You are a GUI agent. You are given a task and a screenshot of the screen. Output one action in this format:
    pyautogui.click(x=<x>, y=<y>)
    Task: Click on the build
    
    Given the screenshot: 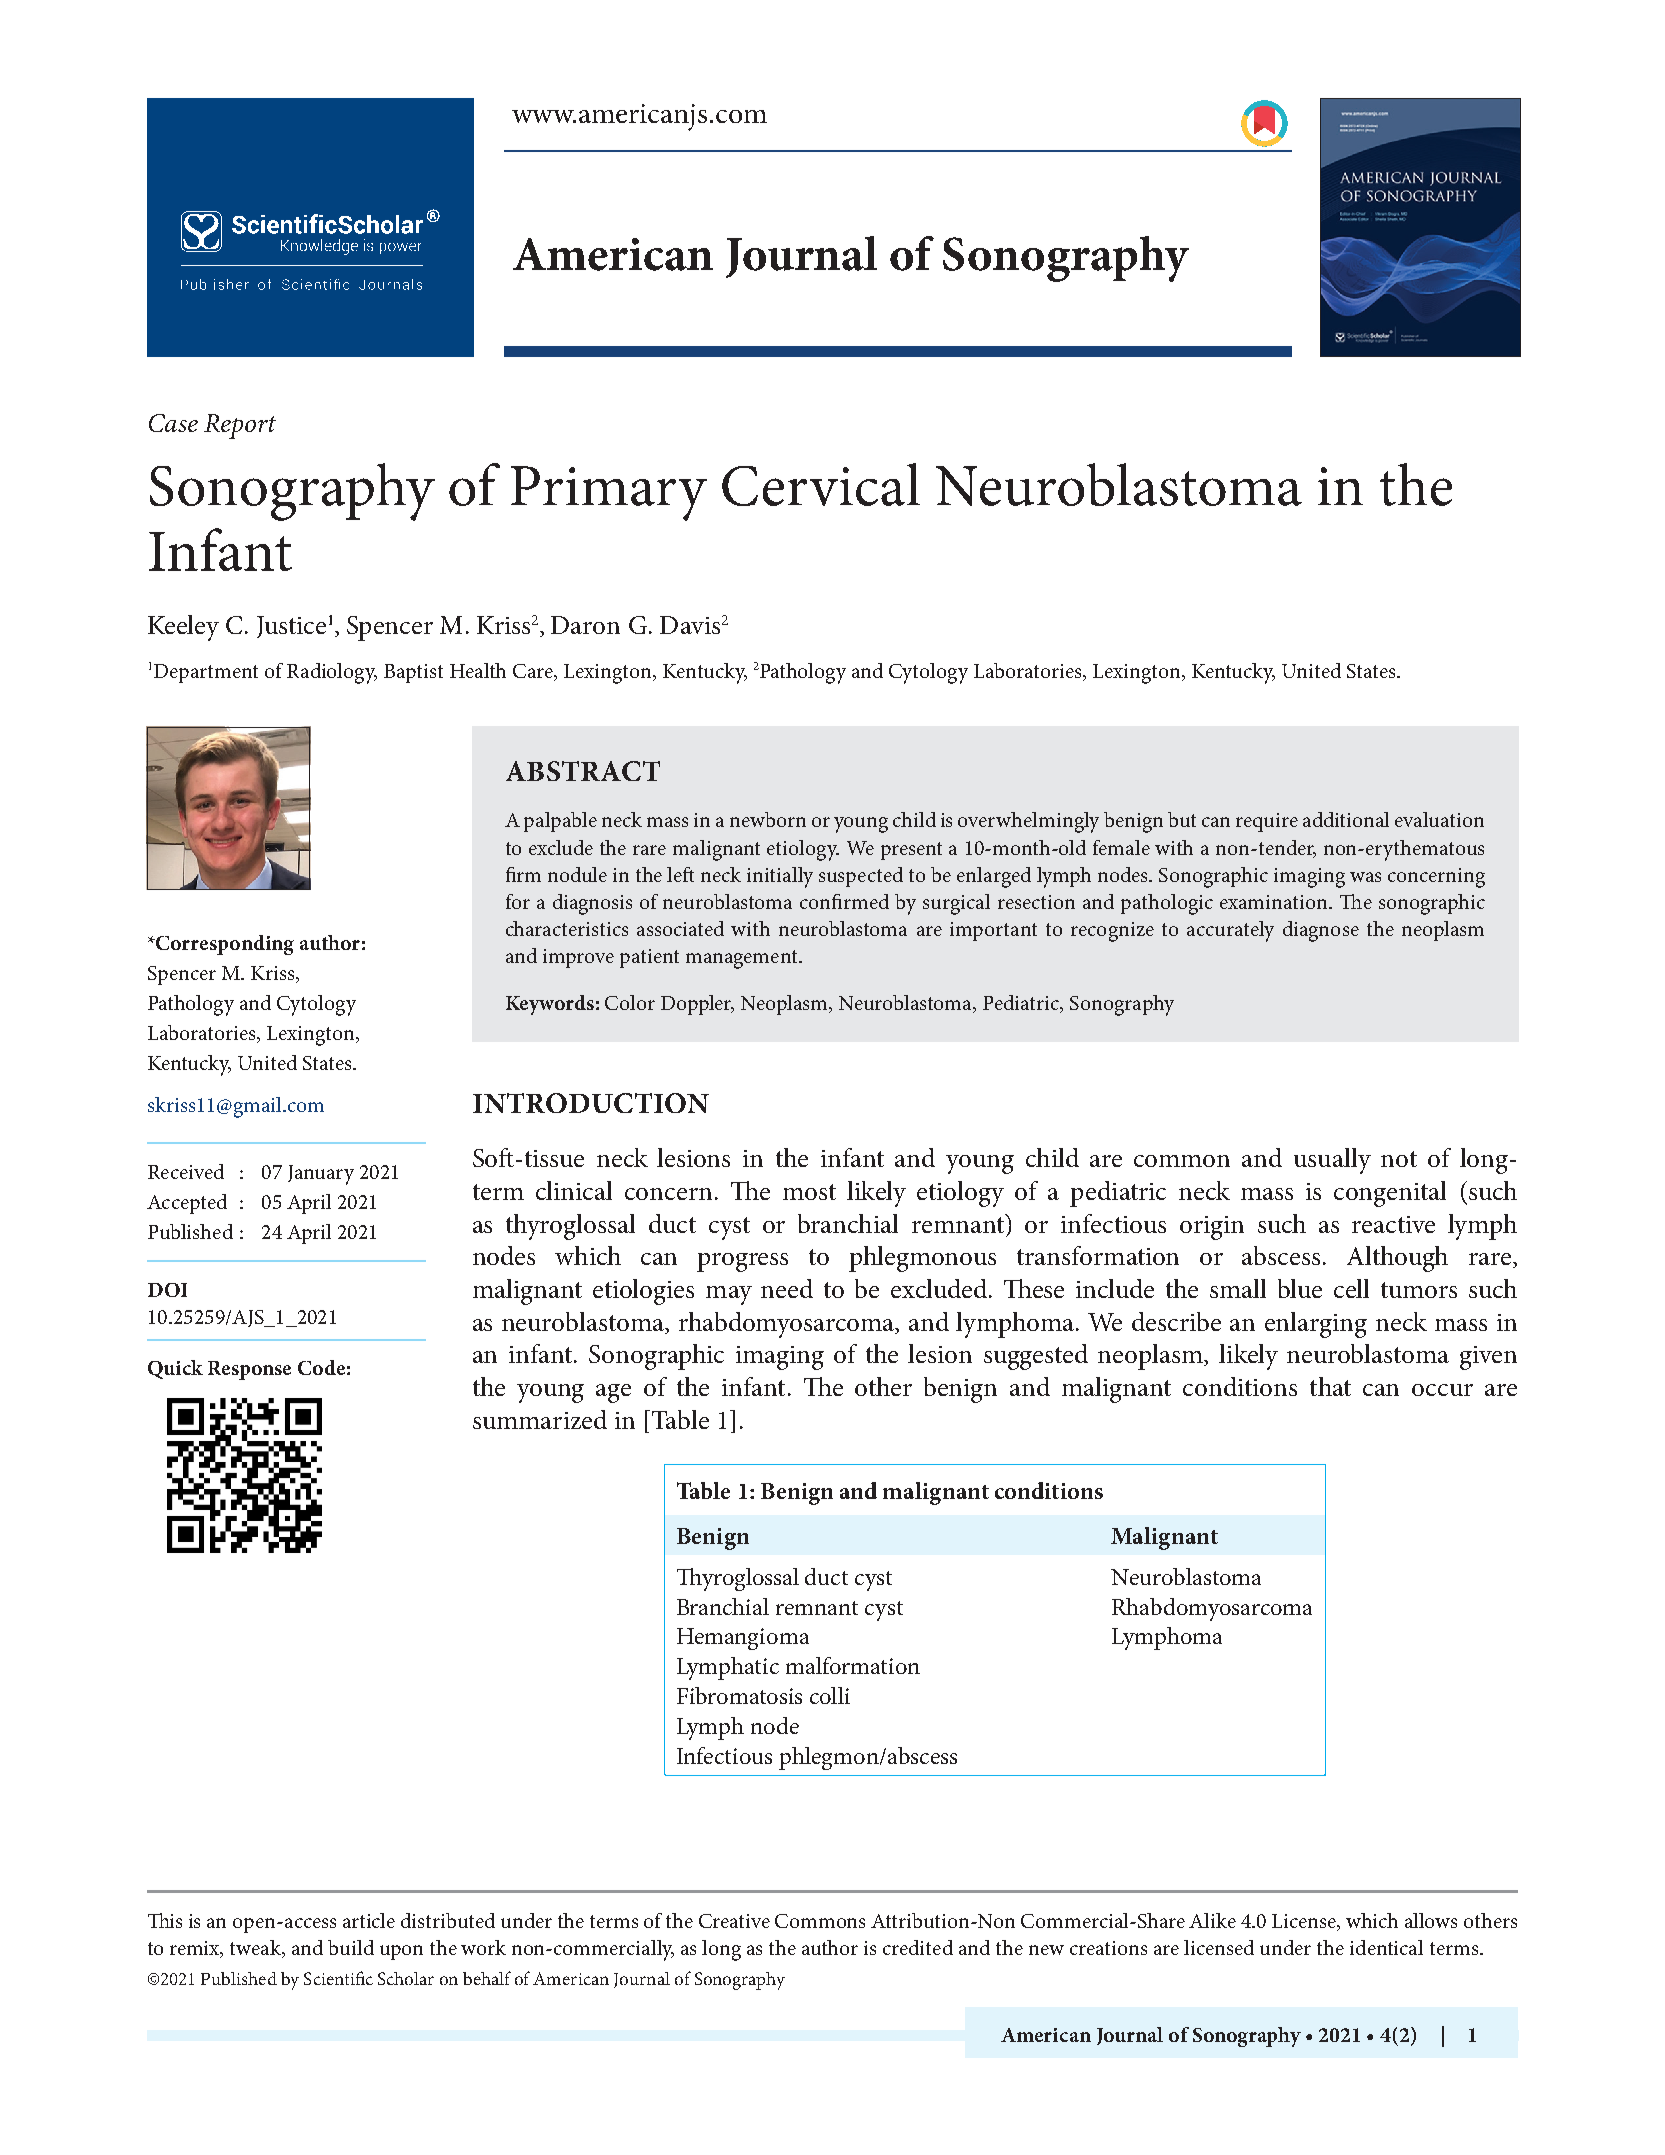 What is the action you would take?
    pyautogui.click(x=351, y=1947)
